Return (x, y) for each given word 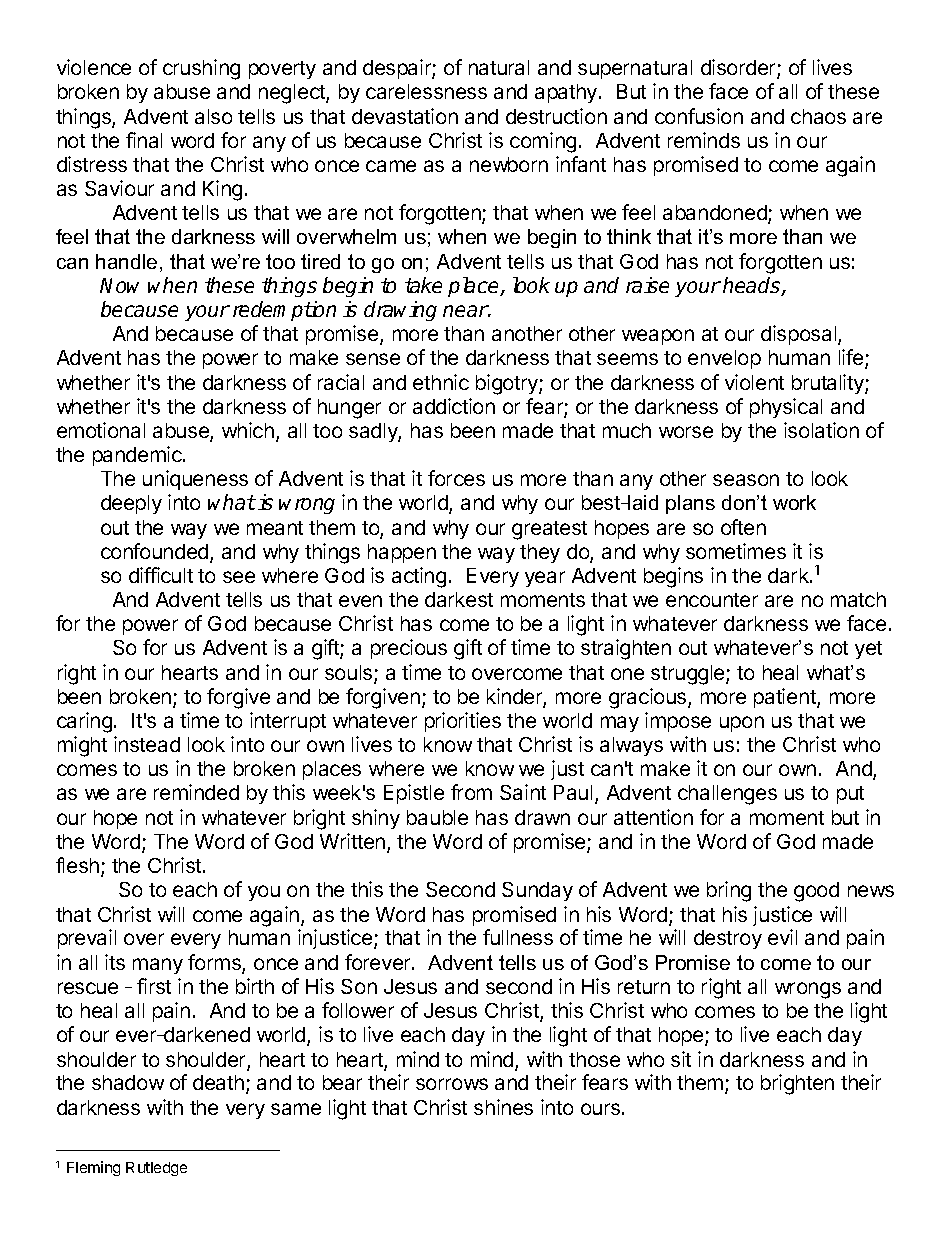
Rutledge (156, 1169)
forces (456, 478)
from (471, 792)
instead (147, 744)
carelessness (426, 91)
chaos (818, 116)
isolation (821, 430)
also (213, 116)
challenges (727, 795)
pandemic (138, 456)
